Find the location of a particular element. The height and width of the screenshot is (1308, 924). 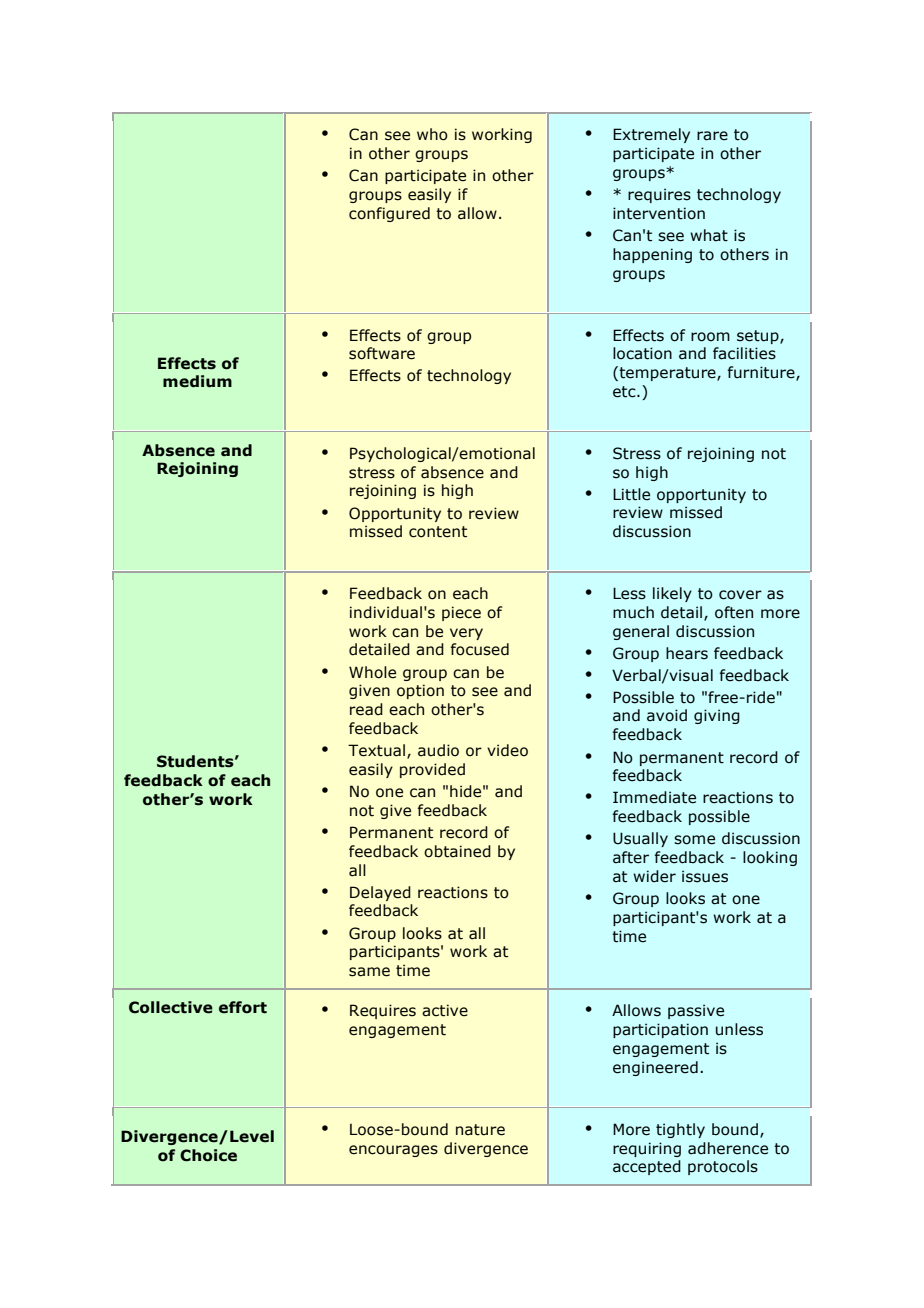

issues is located at coordinates (705, 876).
